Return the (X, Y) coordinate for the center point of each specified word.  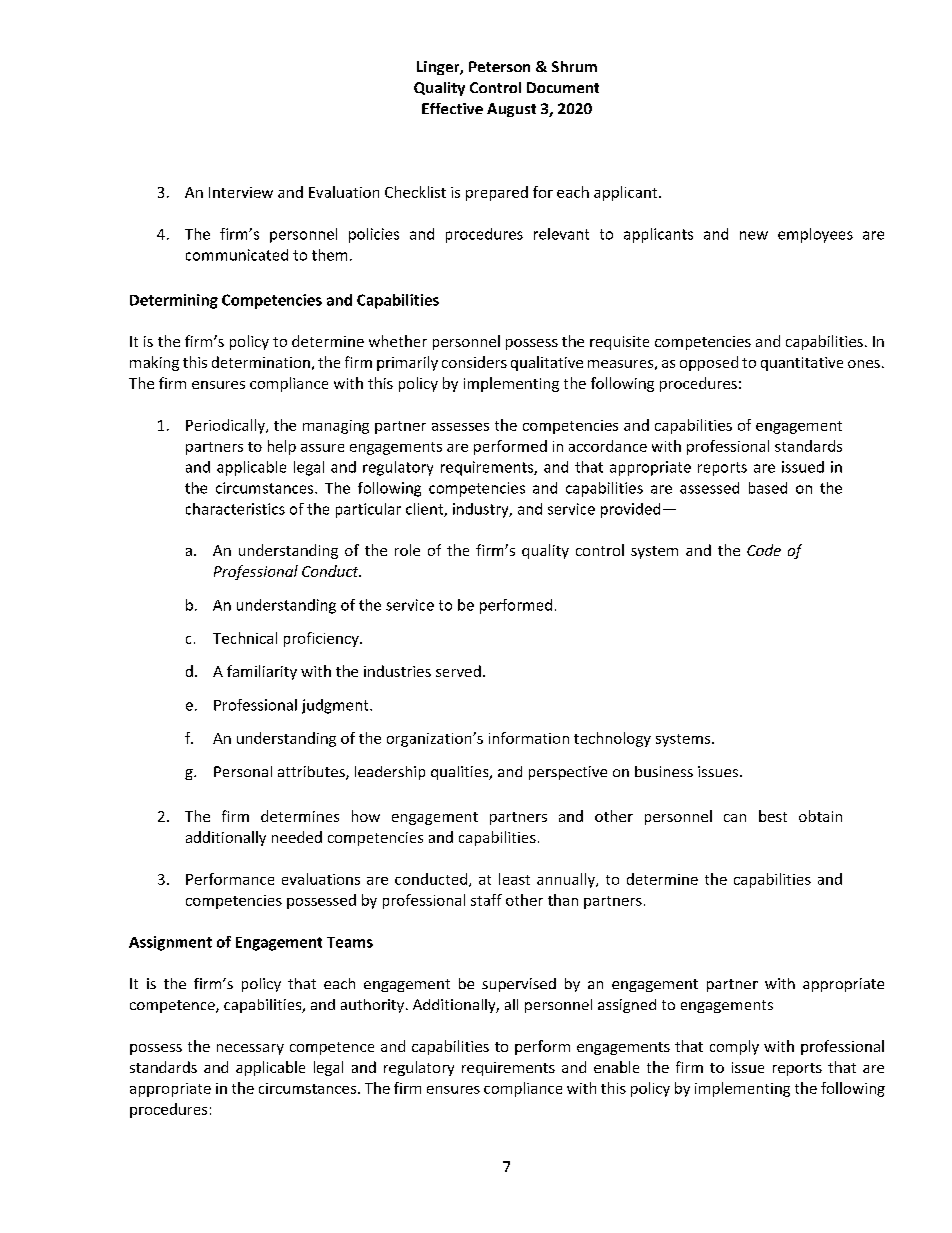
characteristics (235, 509)
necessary (250, 1049)
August (511, 110)
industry (482, 510)
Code (764, 550)
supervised (519, 985)
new (754, 235)
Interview (241, 192)
